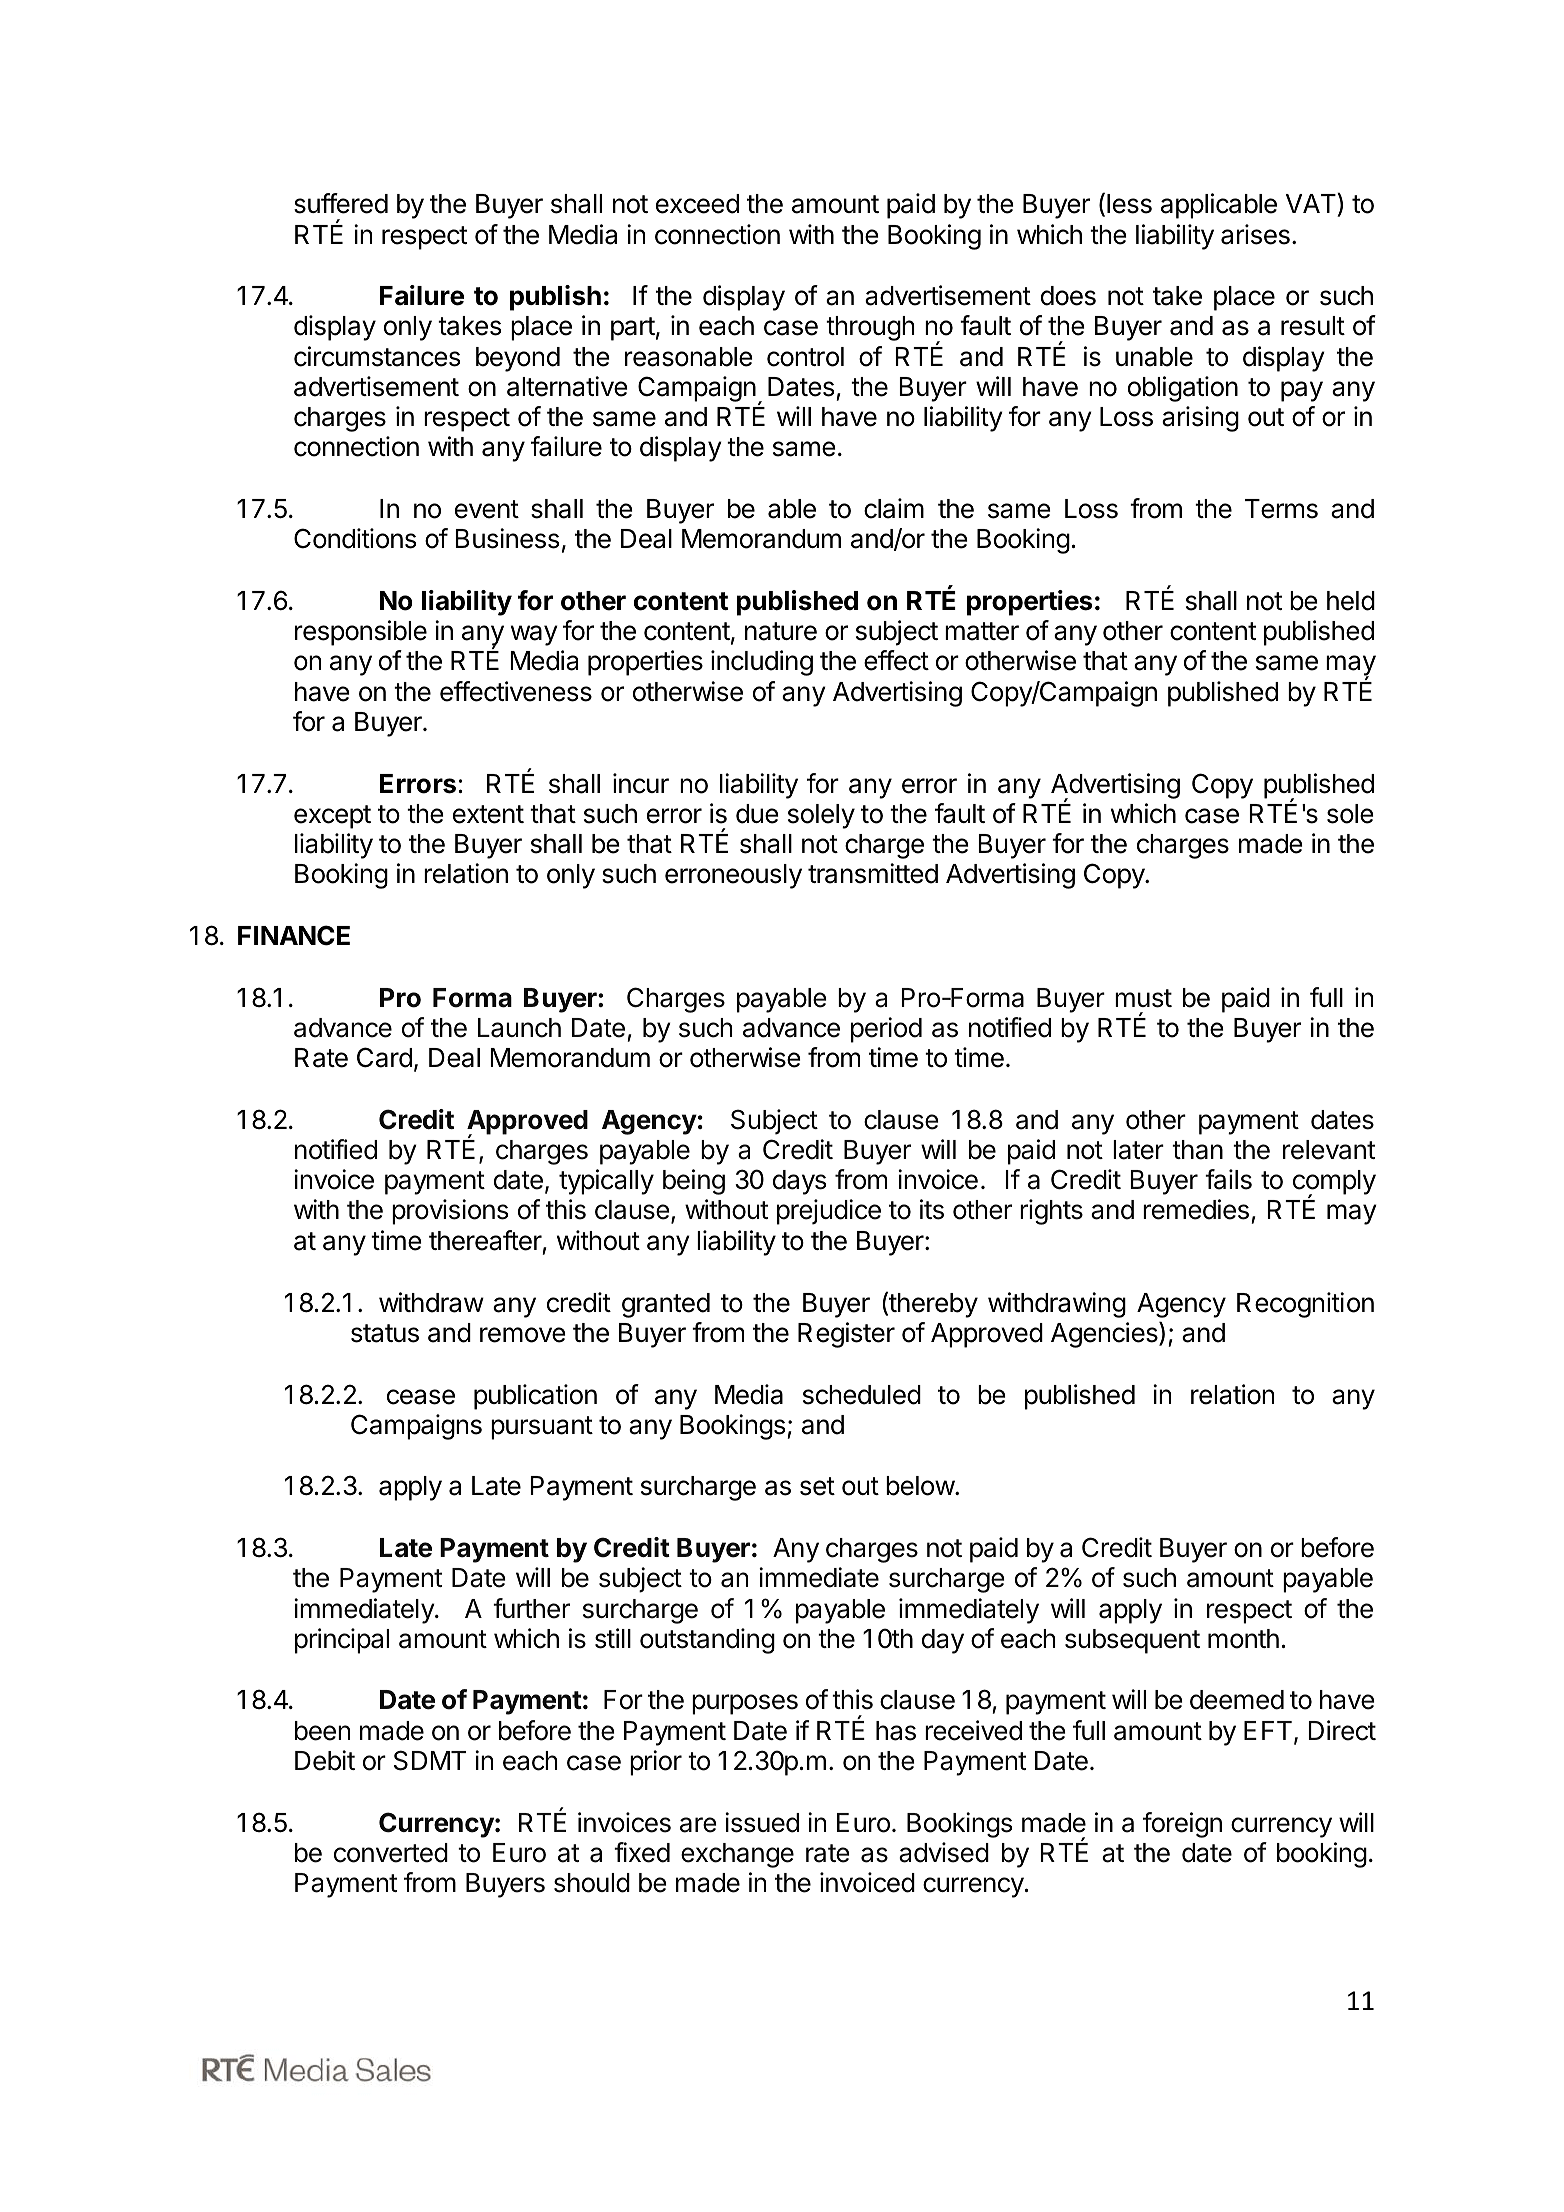 The height and width of the screenshot is (2212, 1564). Describe the element at coordinates (870, 328) in the screenshot. I see `through` at that location.
